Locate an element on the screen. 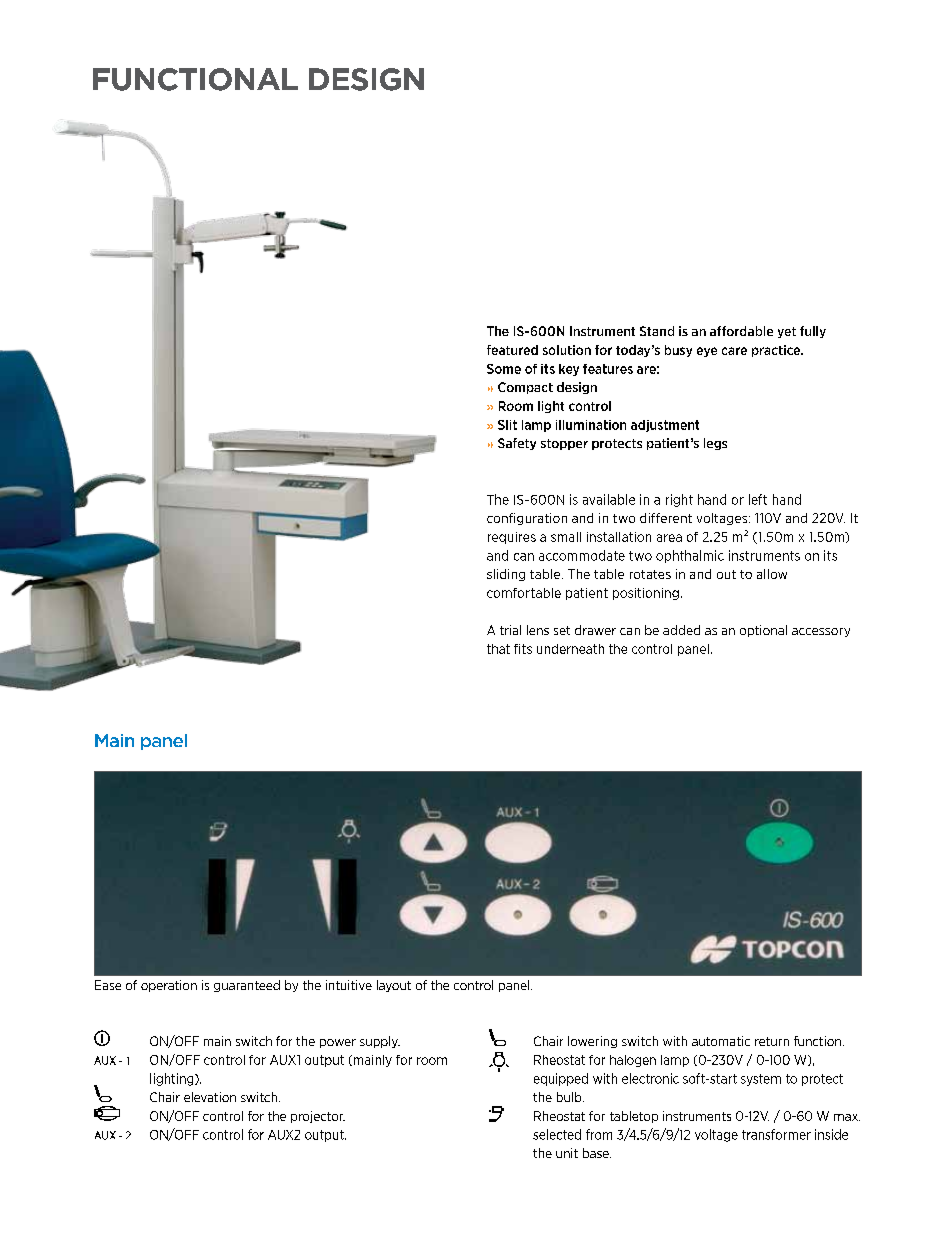  Some is located at coordinates (504, 369).
